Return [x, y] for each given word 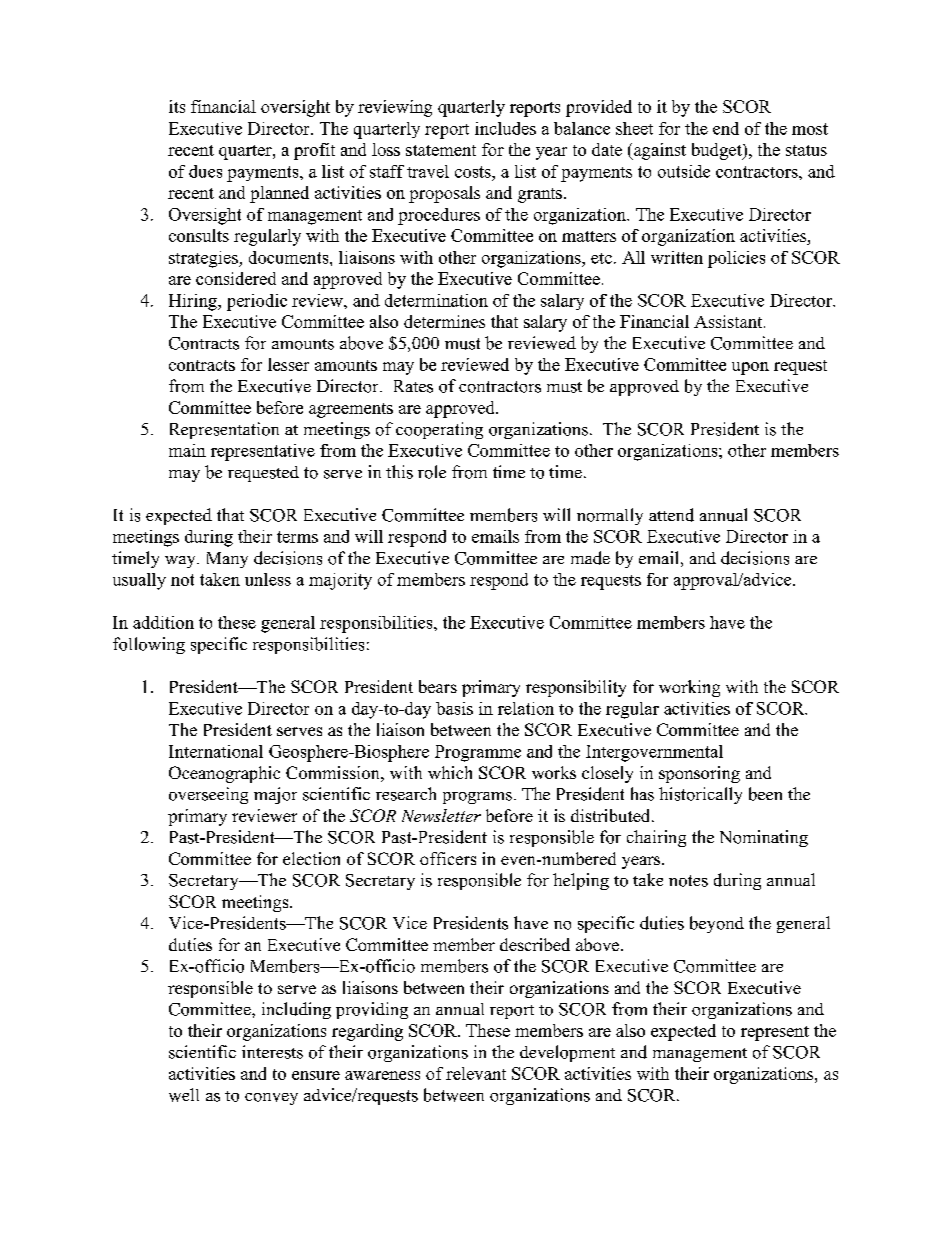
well [184, 1095]
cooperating [439, 430]
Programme [478, 753]
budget [718, 151]
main [187, 450]
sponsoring [699, 774]
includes [505, 128]
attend [671, 515]
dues [205, 171]
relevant [476, 1073]
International [216, 751]
